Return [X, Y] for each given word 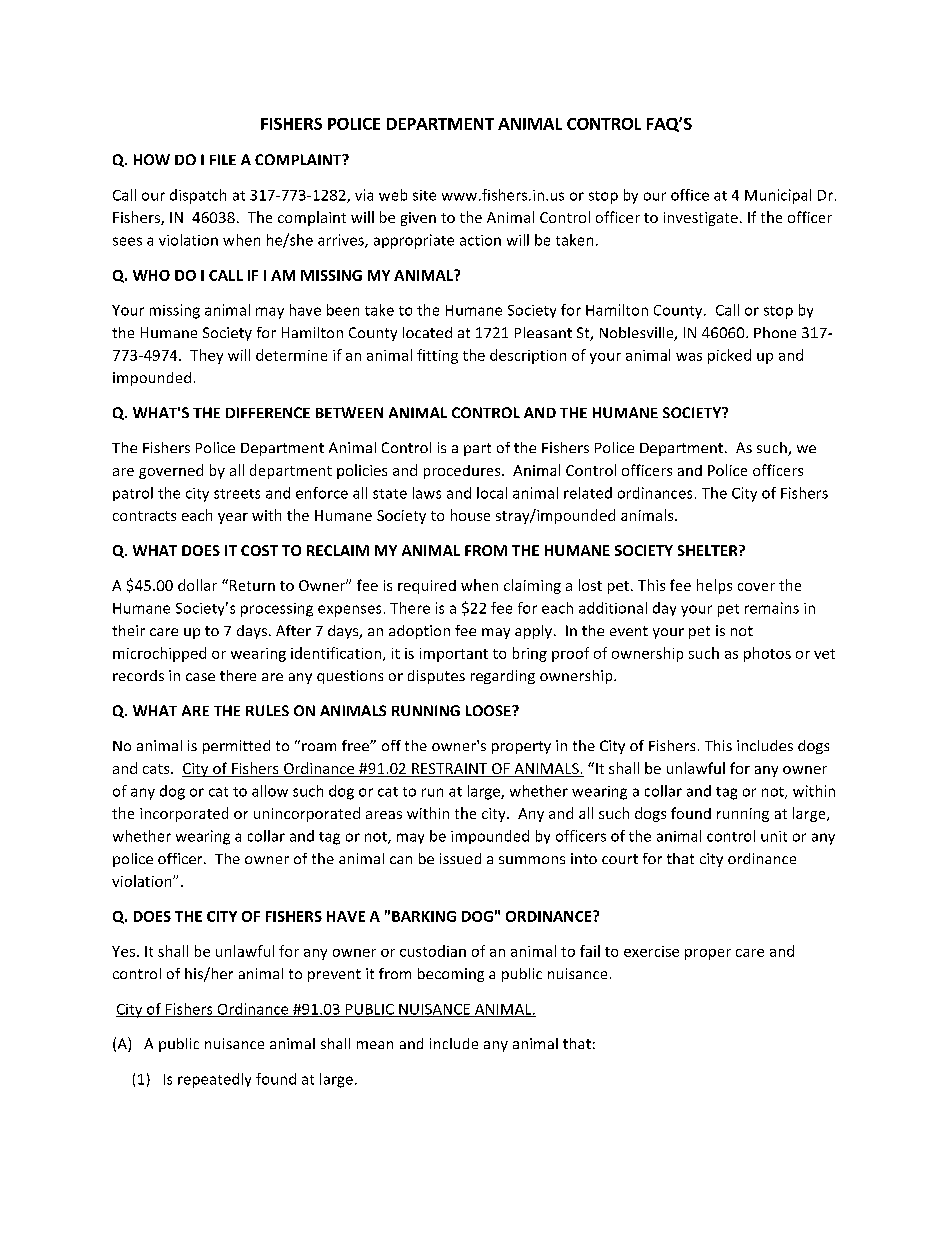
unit [774, 836]
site [424, 195]
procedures [463, 472]
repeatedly [214, 1080]
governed [171, 471]
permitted [236, 747]
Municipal [778, 196]
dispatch [198, 196]
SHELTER [709, 550]
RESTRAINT [450, 770]
